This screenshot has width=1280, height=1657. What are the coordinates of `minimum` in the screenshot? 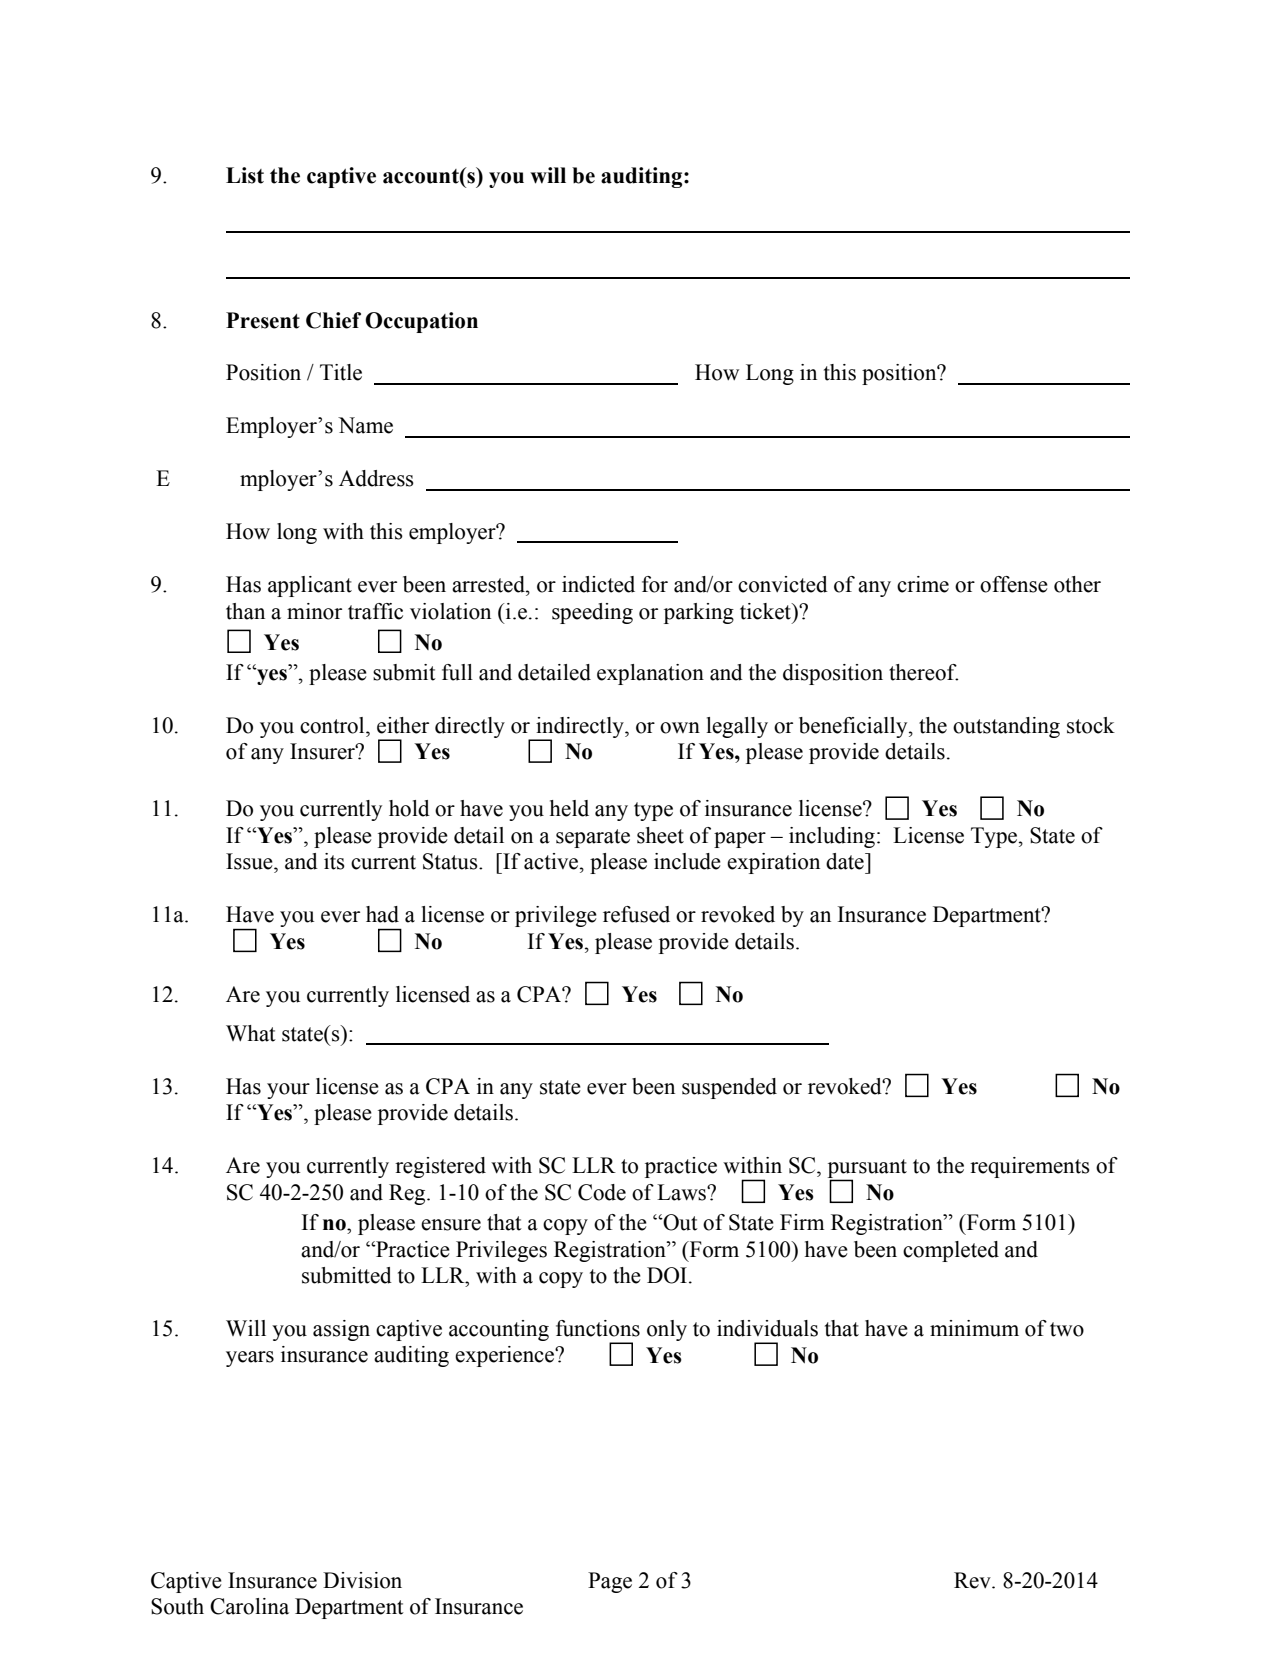 It's located at (974, 1328).
